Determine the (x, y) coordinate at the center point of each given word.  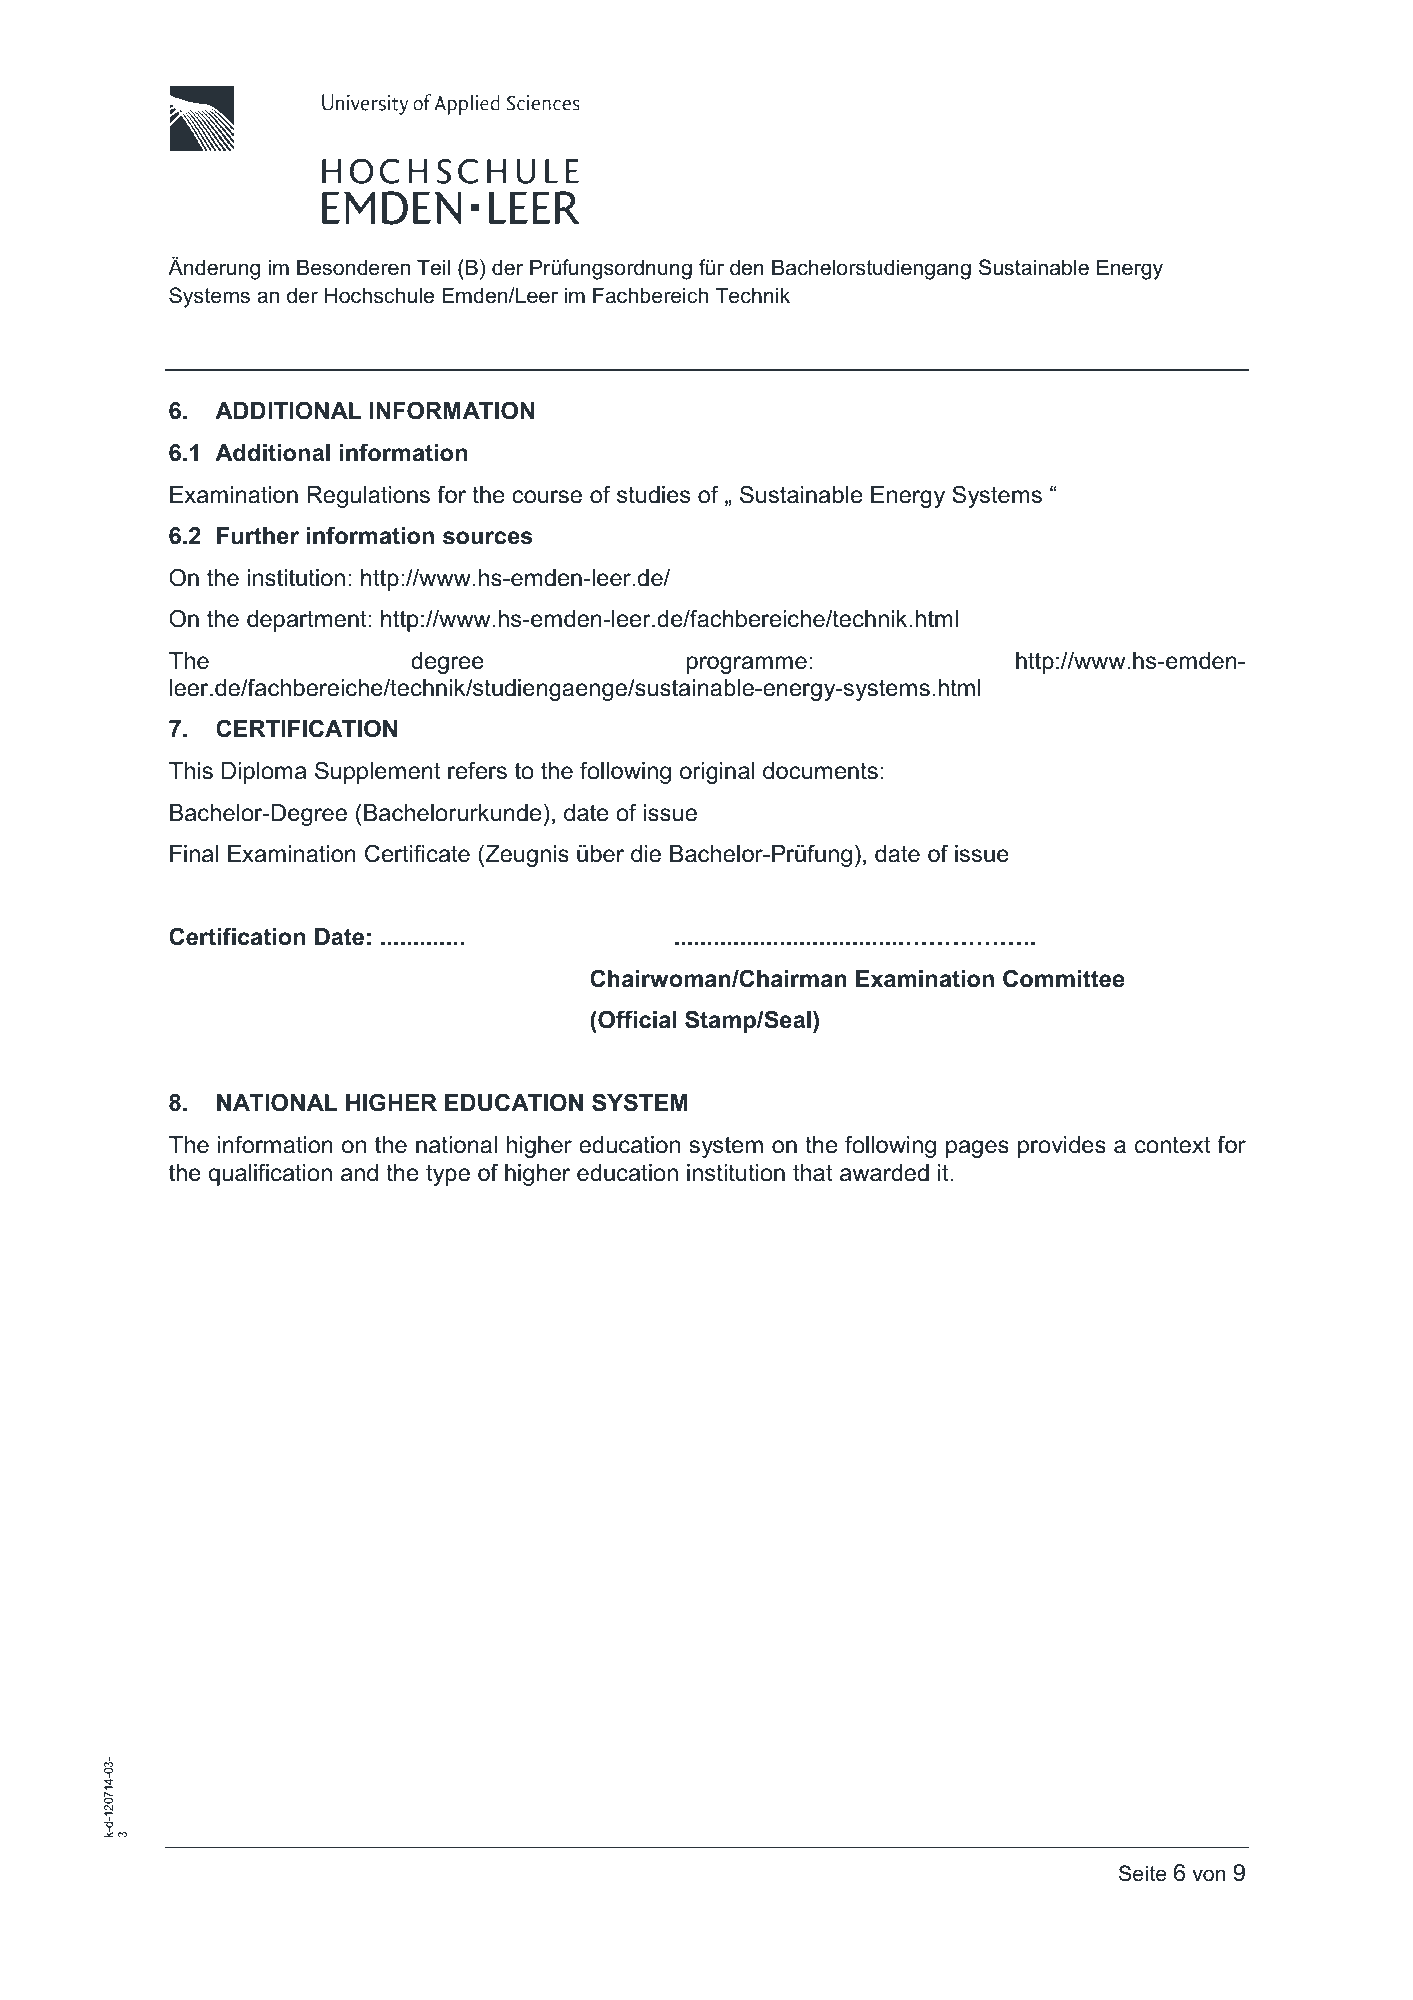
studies (653, 495)
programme (747, 665)
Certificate (417, 853)
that (813, 1173)
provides (1062, 1147)
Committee (1063, 978)
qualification (270, 1174)
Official (636, 1019)
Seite (1143, 1873)
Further (258, 536)
